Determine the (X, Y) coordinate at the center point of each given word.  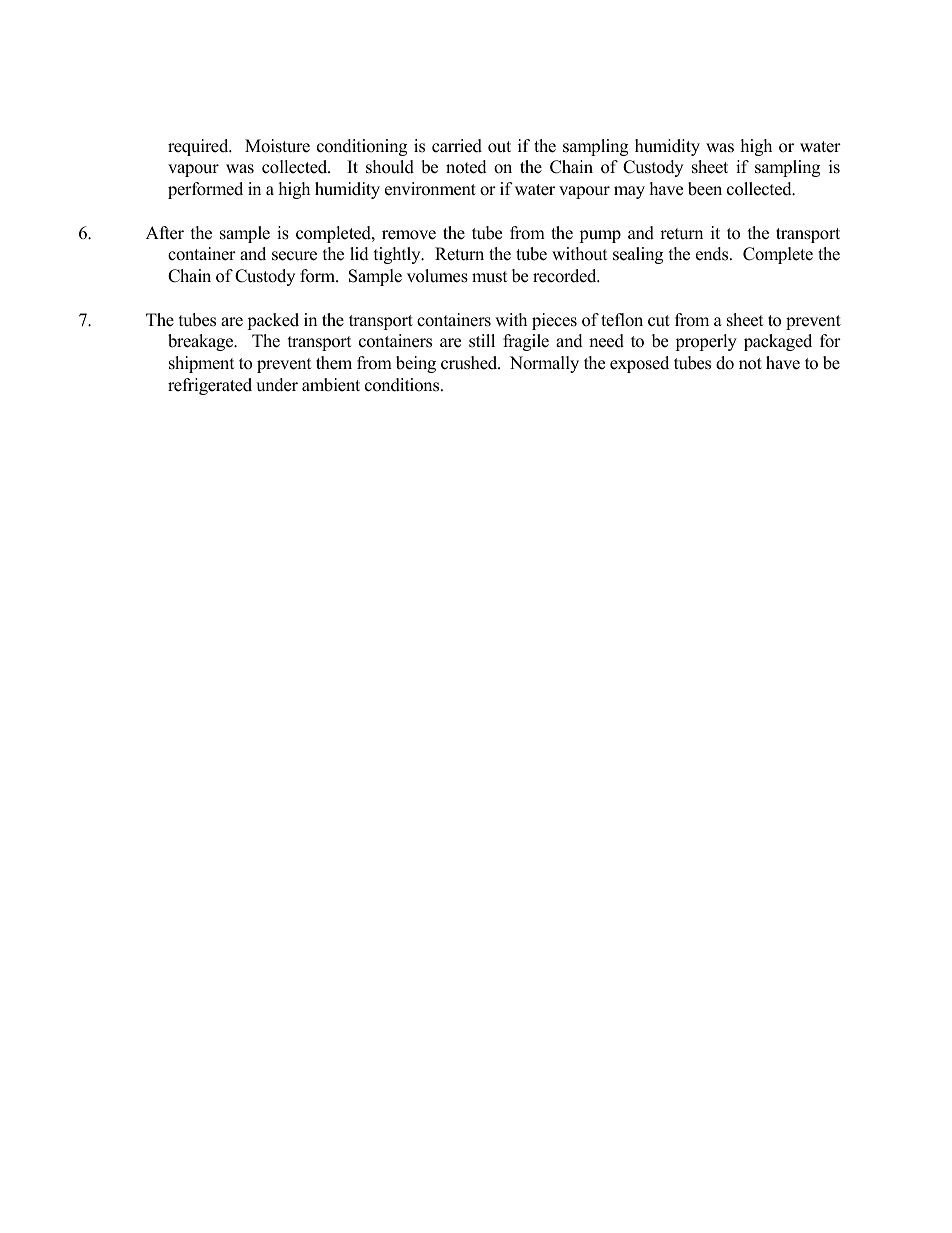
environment (430, 189)
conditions (403, 385)
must (490, 277)
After (165, 233)
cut (659, 321)
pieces (554, 321)
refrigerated (210, 386)
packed (273, 321)
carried (457, 146)
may (629, 192)
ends (713, 254)
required (199, 147)
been (705, 189)
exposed (639, 364)
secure (294, 256)
